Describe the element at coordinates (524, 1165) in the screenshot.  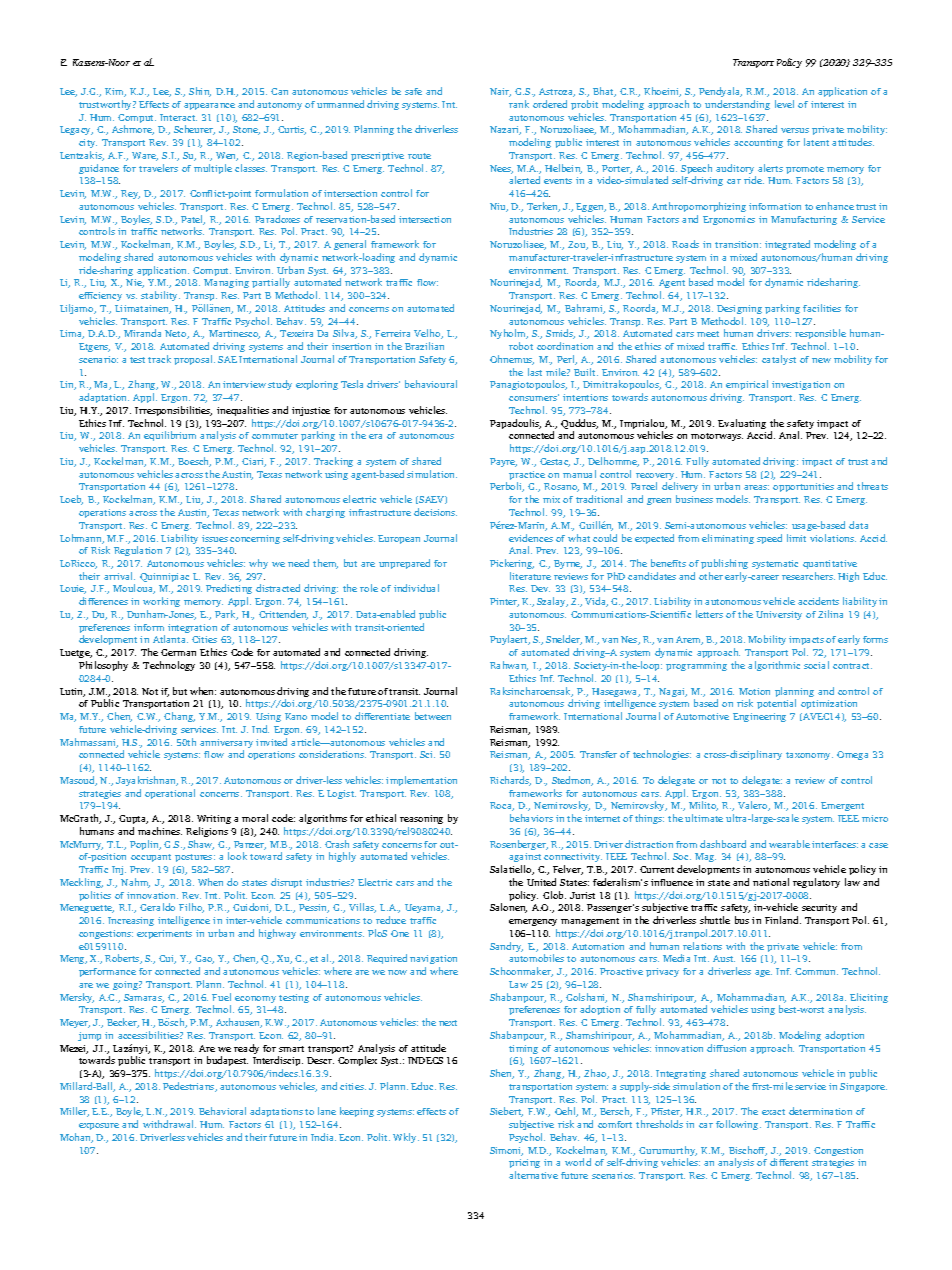
I see `pricing` at that location.
